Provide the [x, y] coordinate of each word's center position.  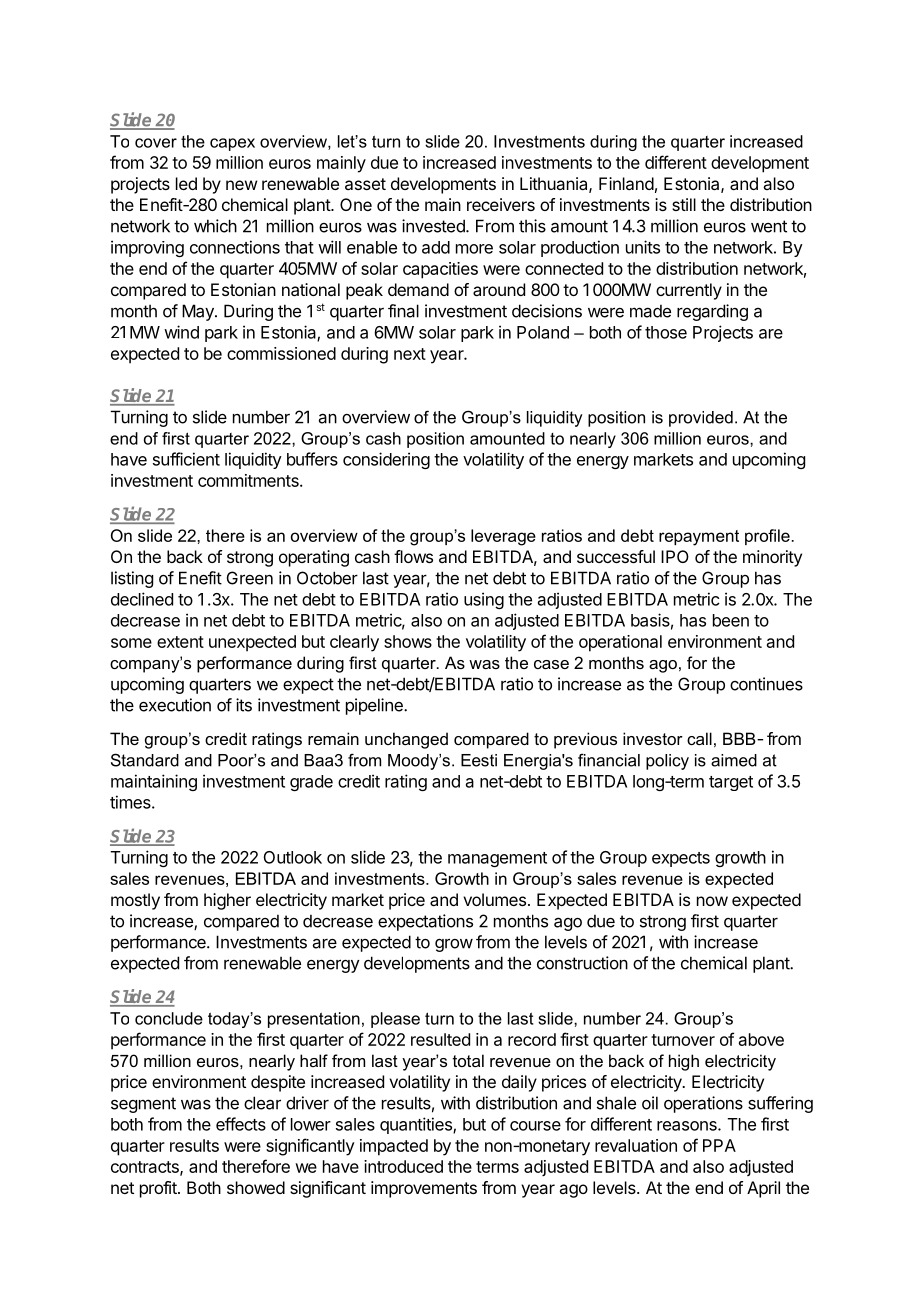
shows [408, 641]
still [684, 204]
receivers [501, 204]
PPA [719, 1145]
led [186, 183]
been [731, 620]
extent [180, 642]
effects [241, 1124]
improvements [424, 1189]
